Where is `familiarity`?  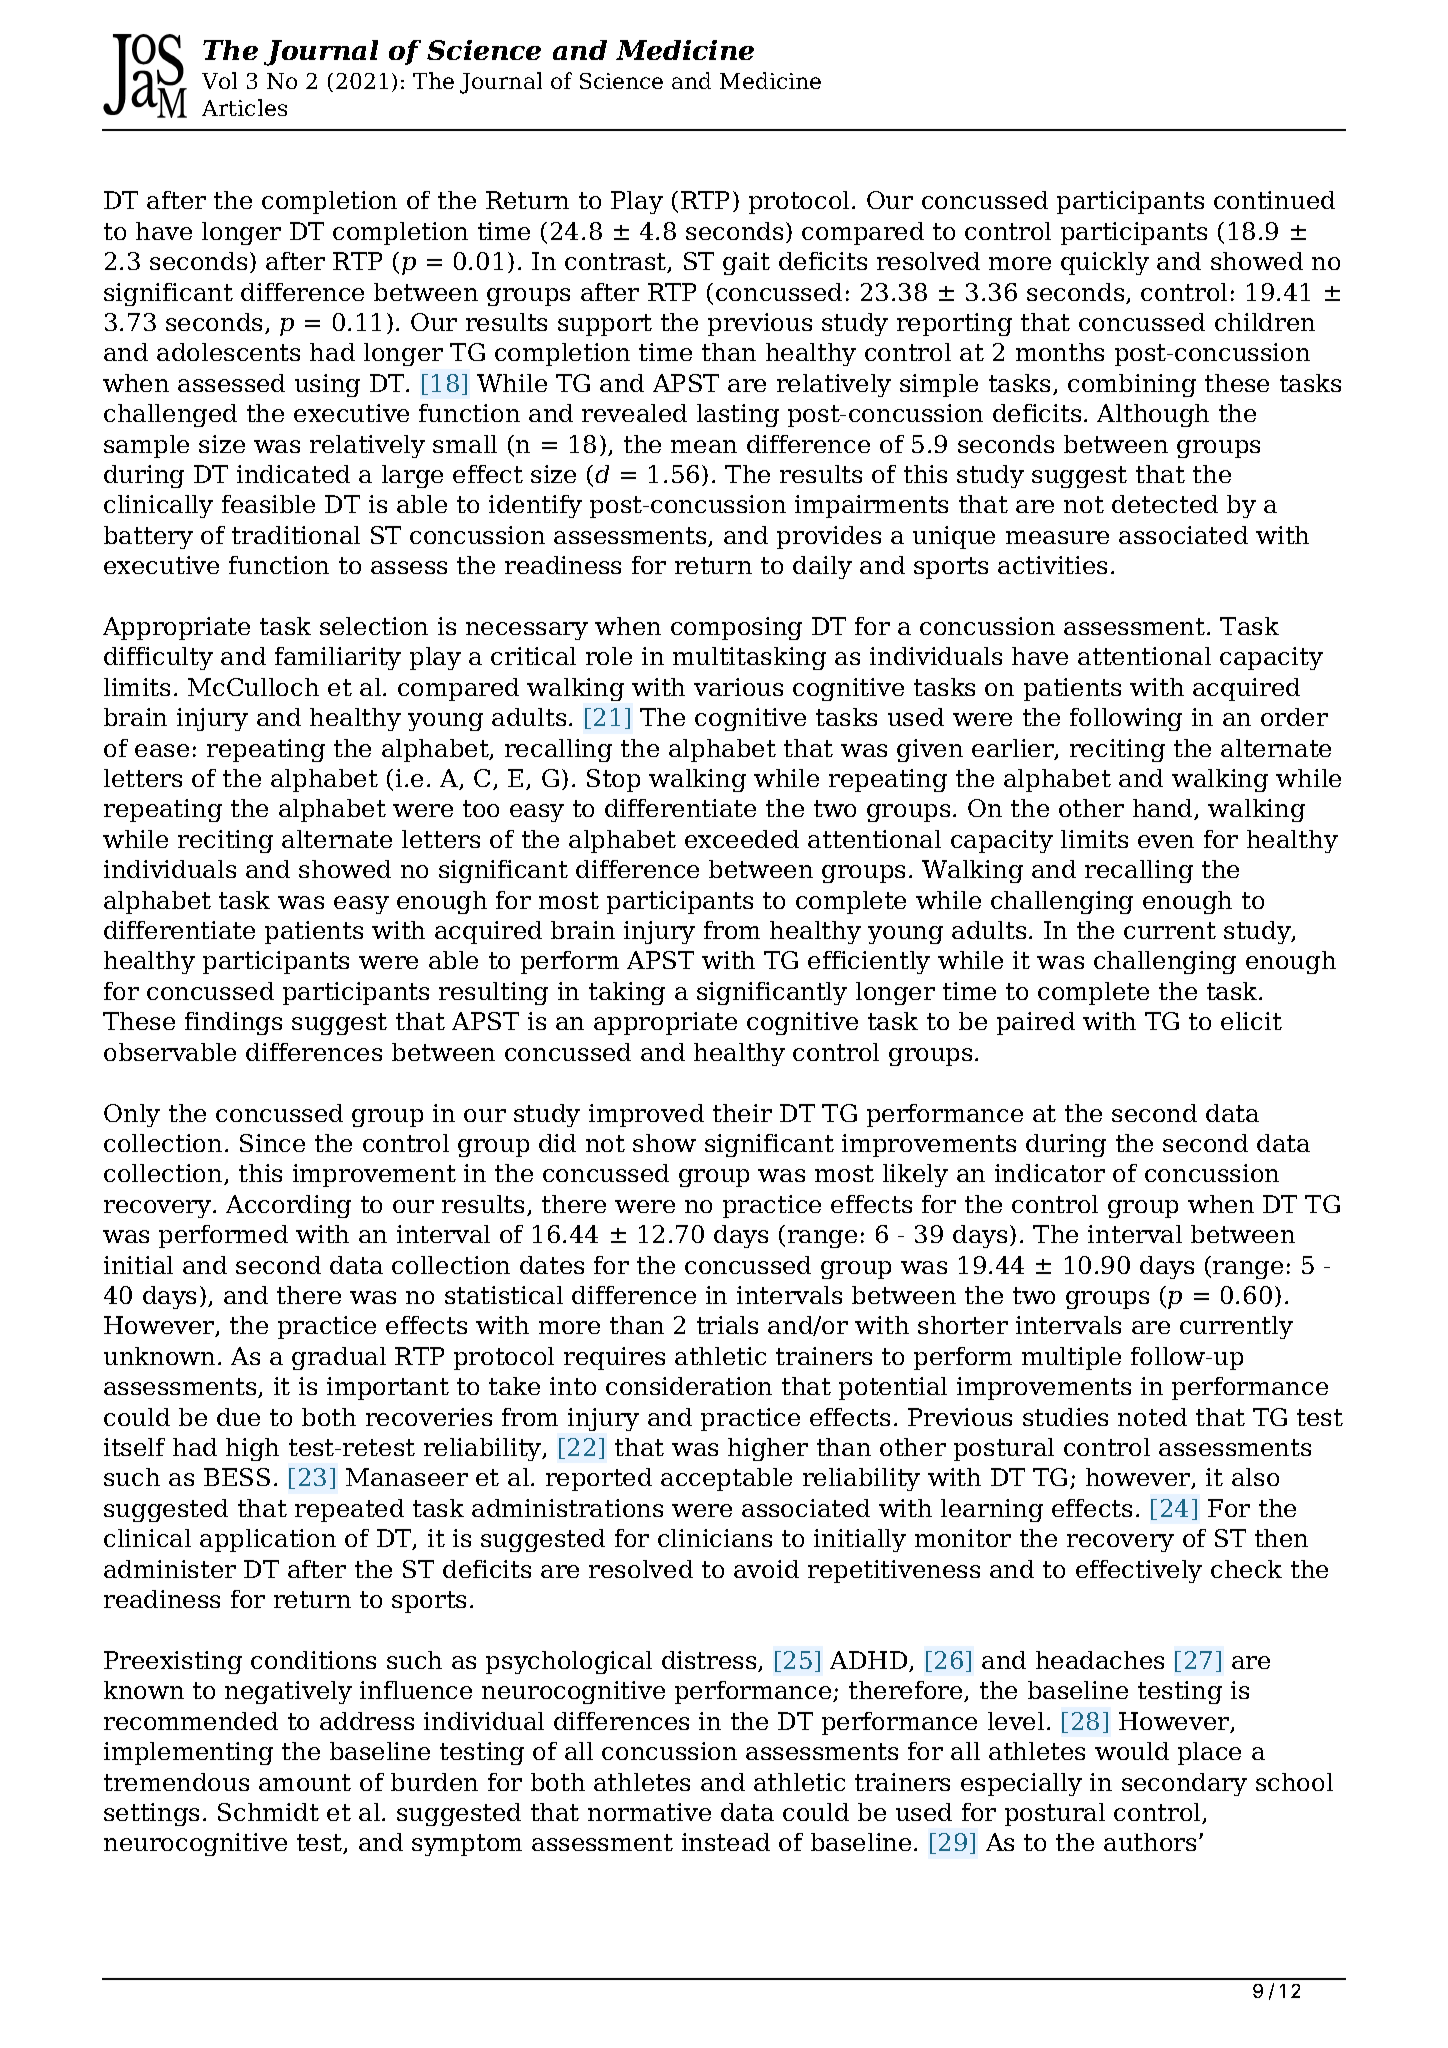
familiarity is located at coordinates (338, 658).
